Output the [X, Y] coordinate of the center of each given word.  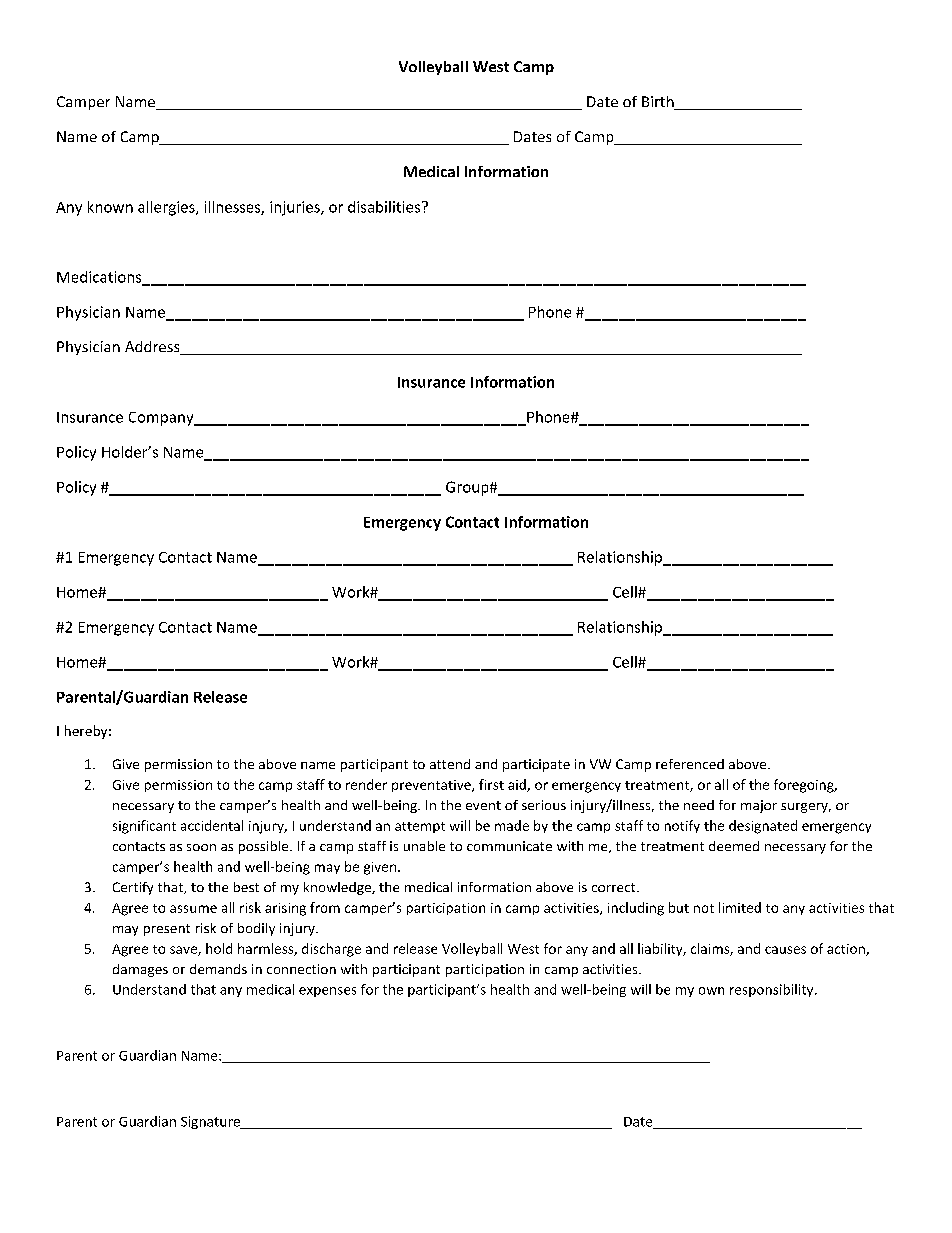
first [491, 784]
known [110, 207]
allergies [167, 208]
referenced [690, 764]
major [759, 806]
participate [536, 765]
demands [218, 969]
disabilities [385, 207]
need [699, 805]
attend [450, 764]
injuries [296, 208]
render [366, 784]
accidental [212, 825]
